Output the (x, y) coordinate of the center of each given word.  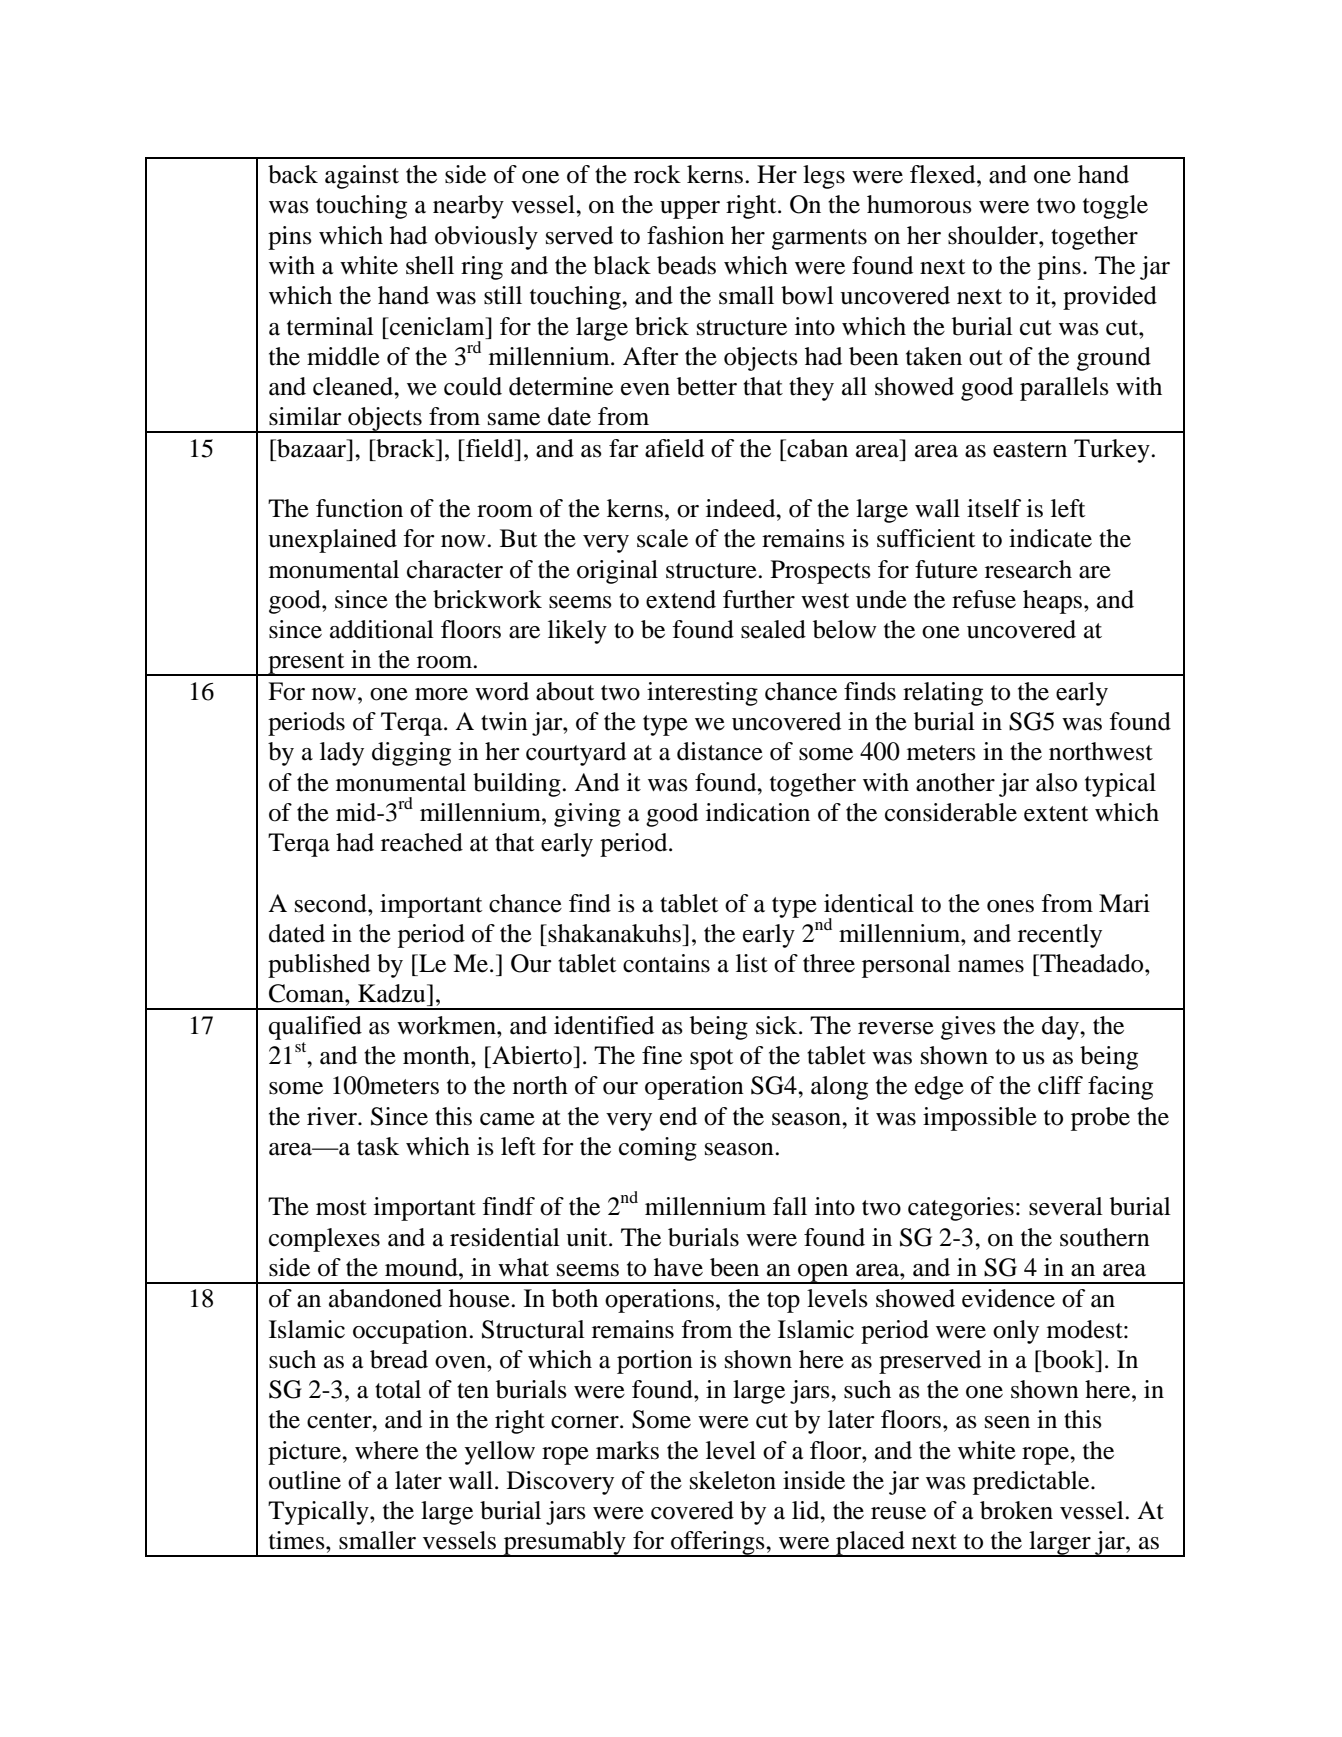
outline (305, 1480)
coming (658, 1149)
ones (1010, 906)
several (1066, 1206)
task (378, 1146)
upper (690, 210)
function (359, 508)
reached (422, 842)
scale (662, 538)
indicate (1050, 538)
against (362, 177)
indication (758, 812)
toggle (1115, 207)
